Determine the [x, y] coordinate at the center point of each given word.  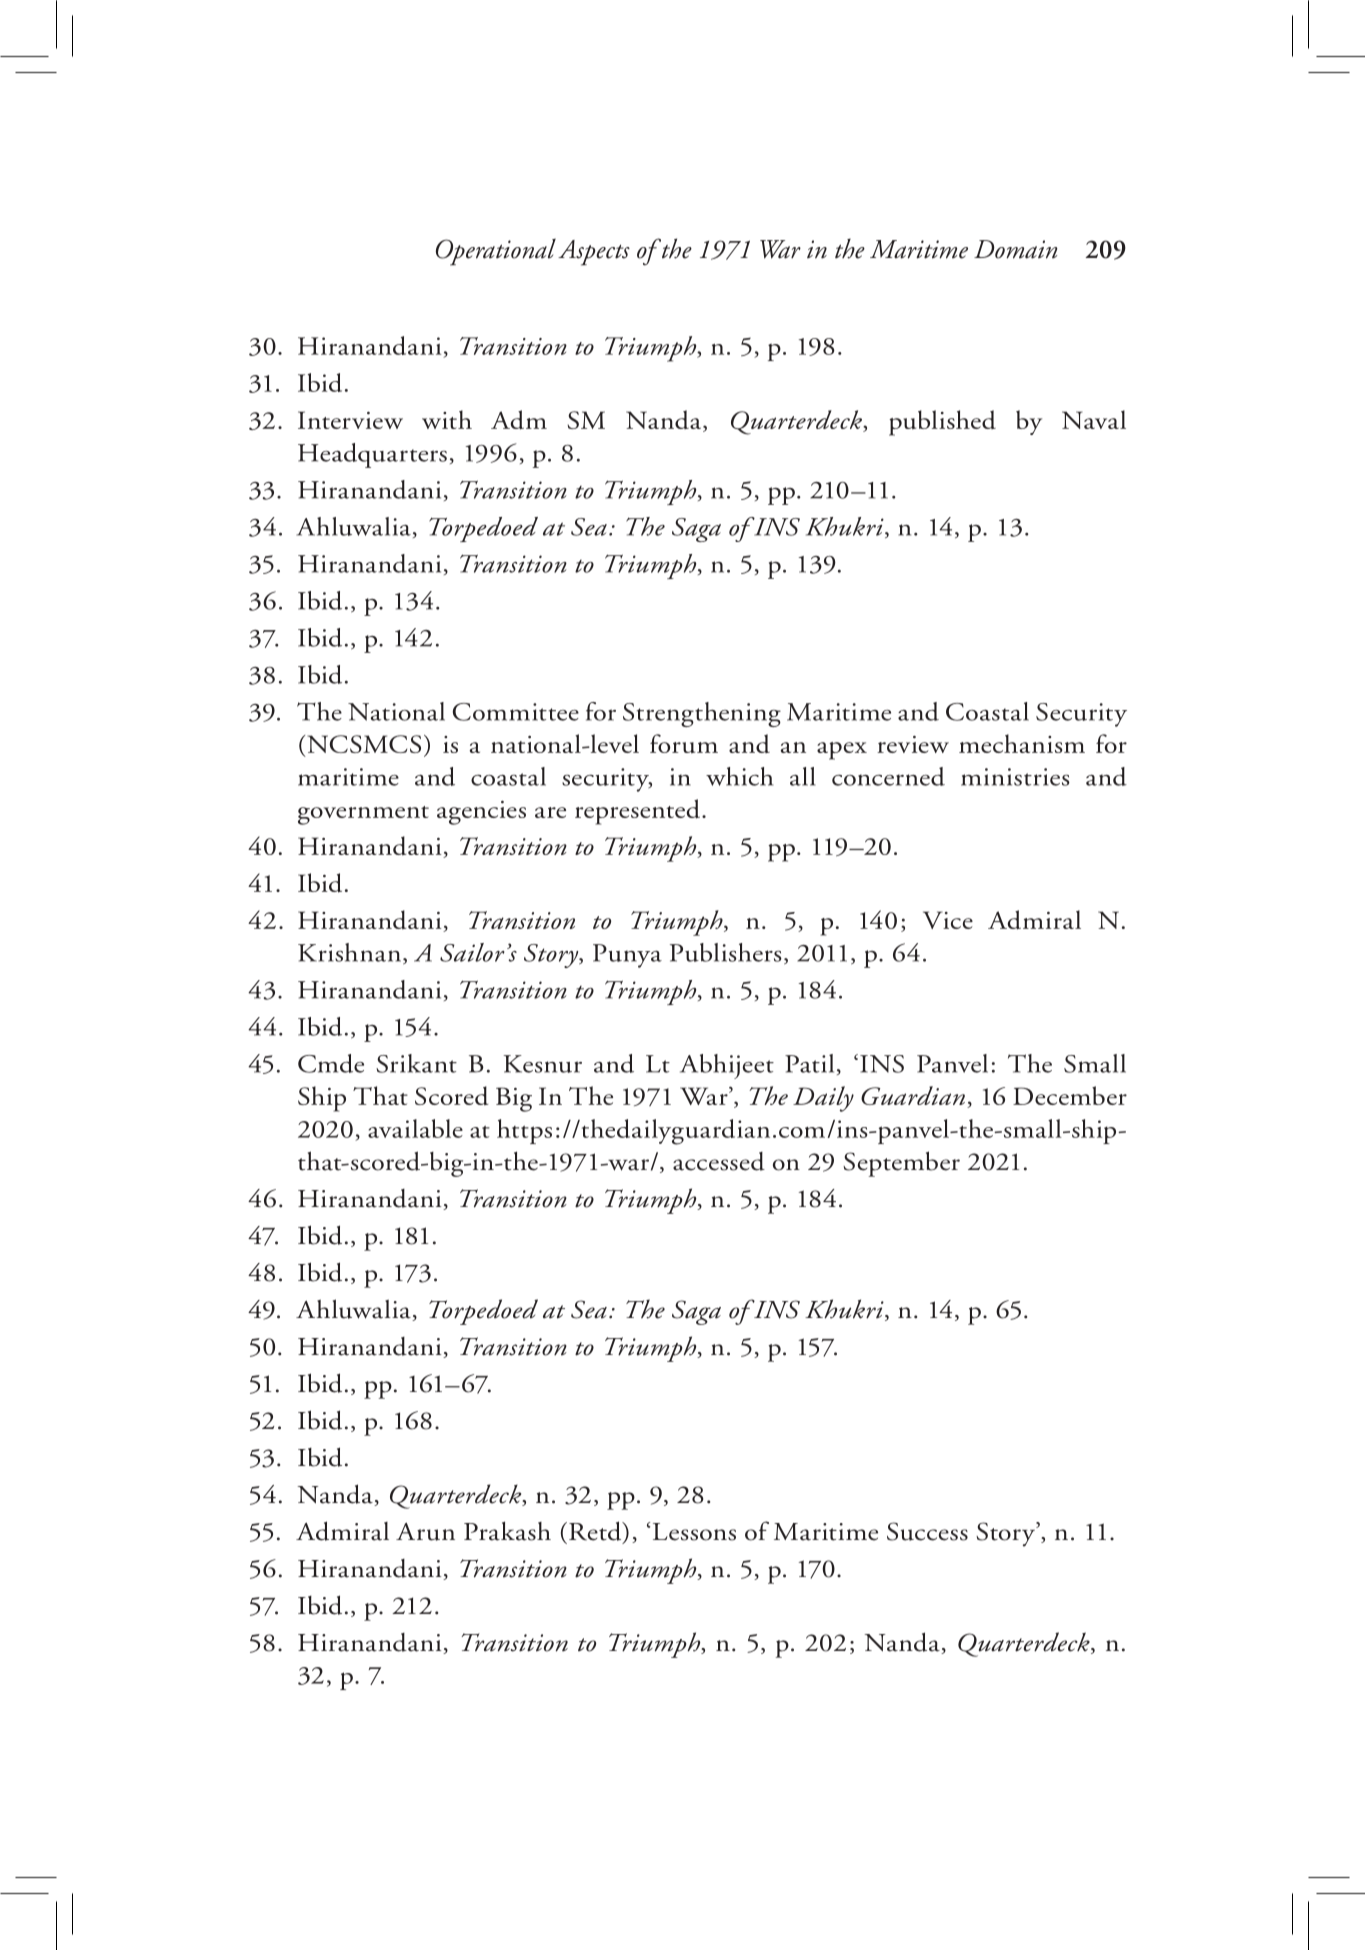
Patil [809, 1063]
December [1070, 1095]
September [901, 1164]
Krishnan [351, 953]
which [739, 776]
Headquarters [372, 455]
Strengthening [702, 714]
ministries [1015, 777]
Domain [1016, 249]
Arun [425, 1532]
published [942, 423]
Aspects [594, 253]
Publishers [726, 952]
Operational [496, 252]
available [415, 1128]
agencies [481, 813]
